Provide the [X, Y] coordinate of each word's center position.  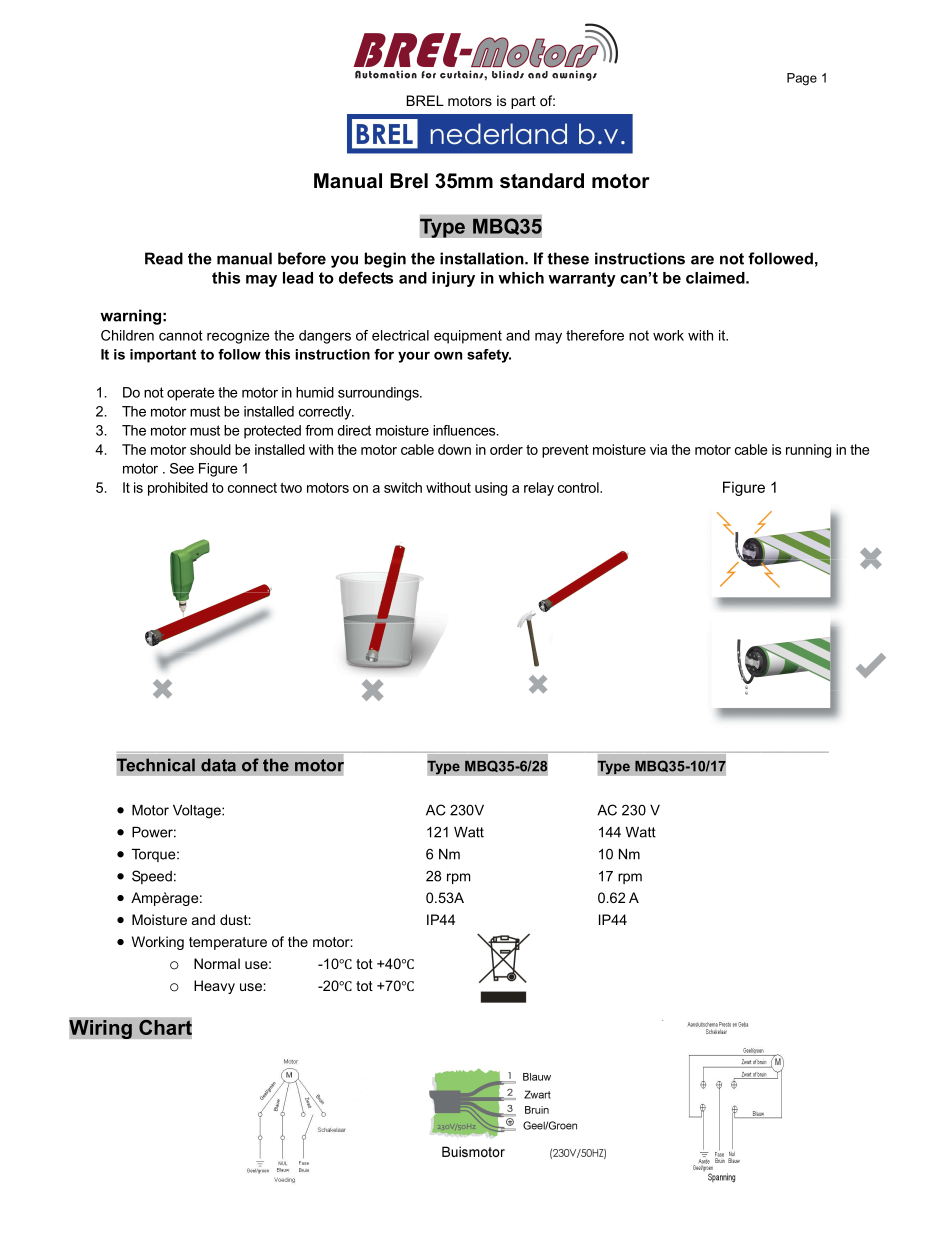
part [523, 102]
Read [164, 258]
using [491, 489]
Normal [217, 963]
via [658, 449]
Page [802, 79]
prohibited [178, 489]
